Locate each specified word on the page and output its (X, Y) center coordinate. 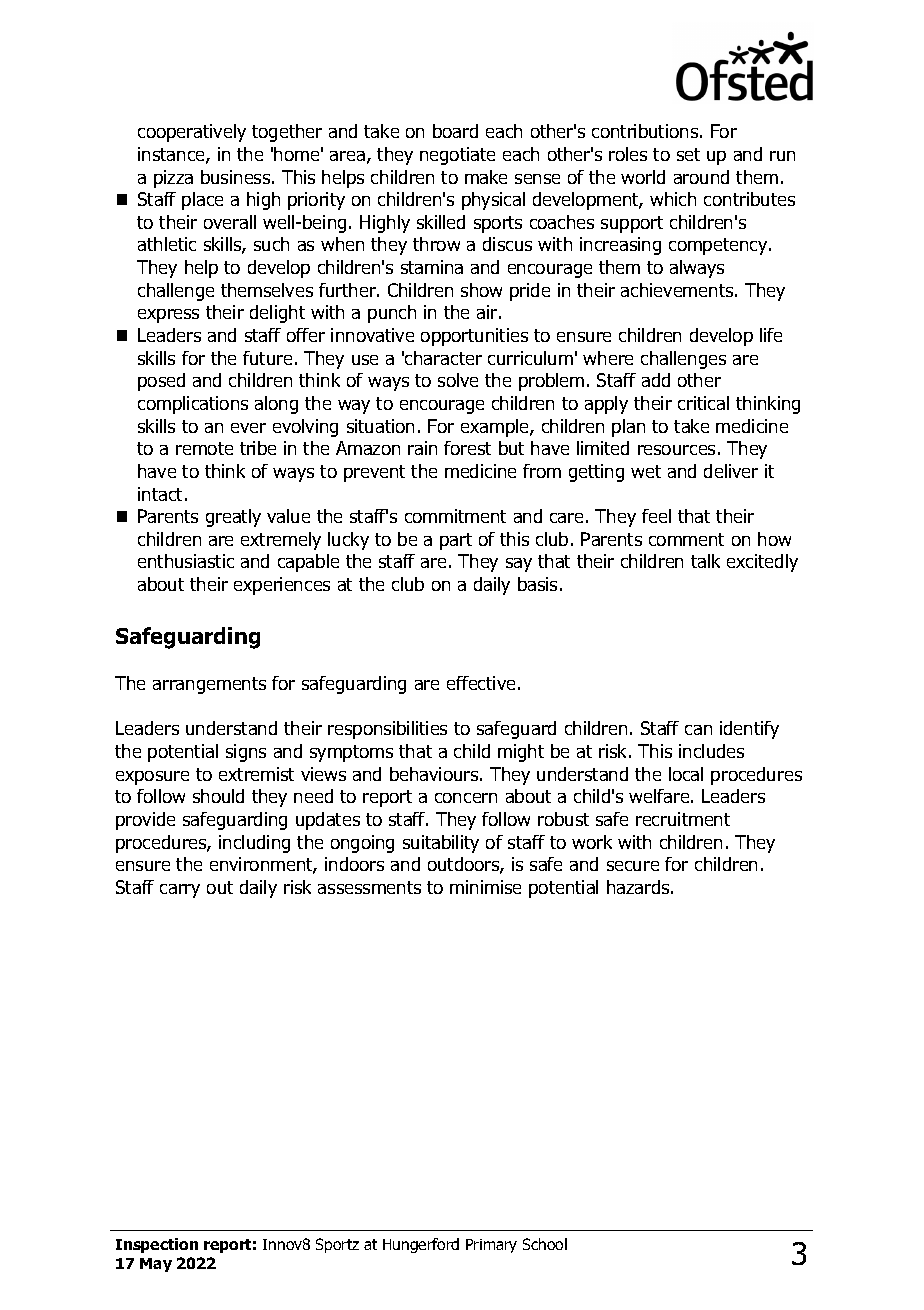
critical (703, 403)
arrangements (209, 685)
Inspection (157, 1245)
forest (467, 448)
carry (180, 891)
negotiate (457, 156)
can (698, 730)
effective (481, 683)
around (701, 177)
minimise (485, 887)
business (237, 177)
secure (633, 866)
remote (204, 448)
